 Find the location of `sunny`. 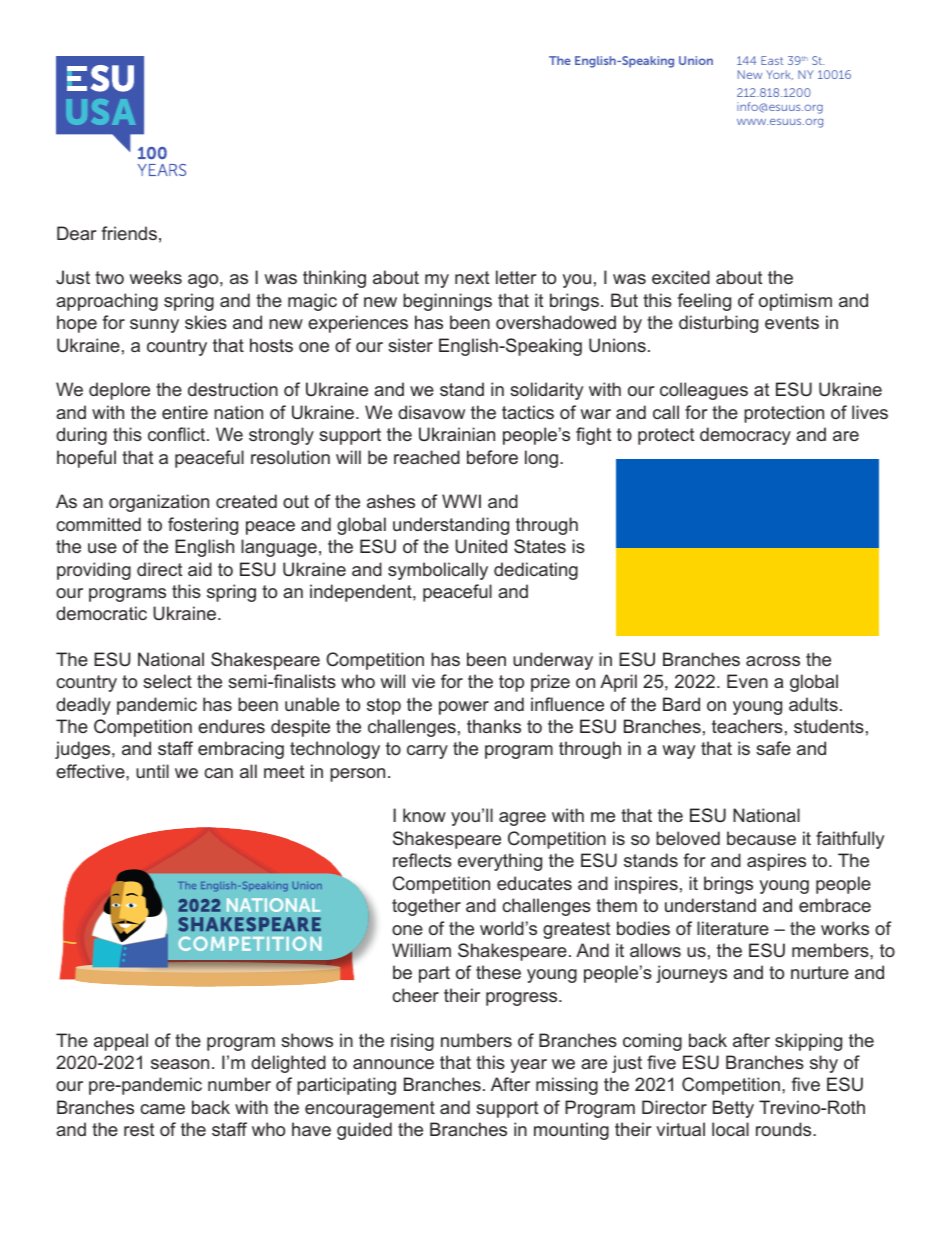

sunny is located at coordinates (154, 326).
